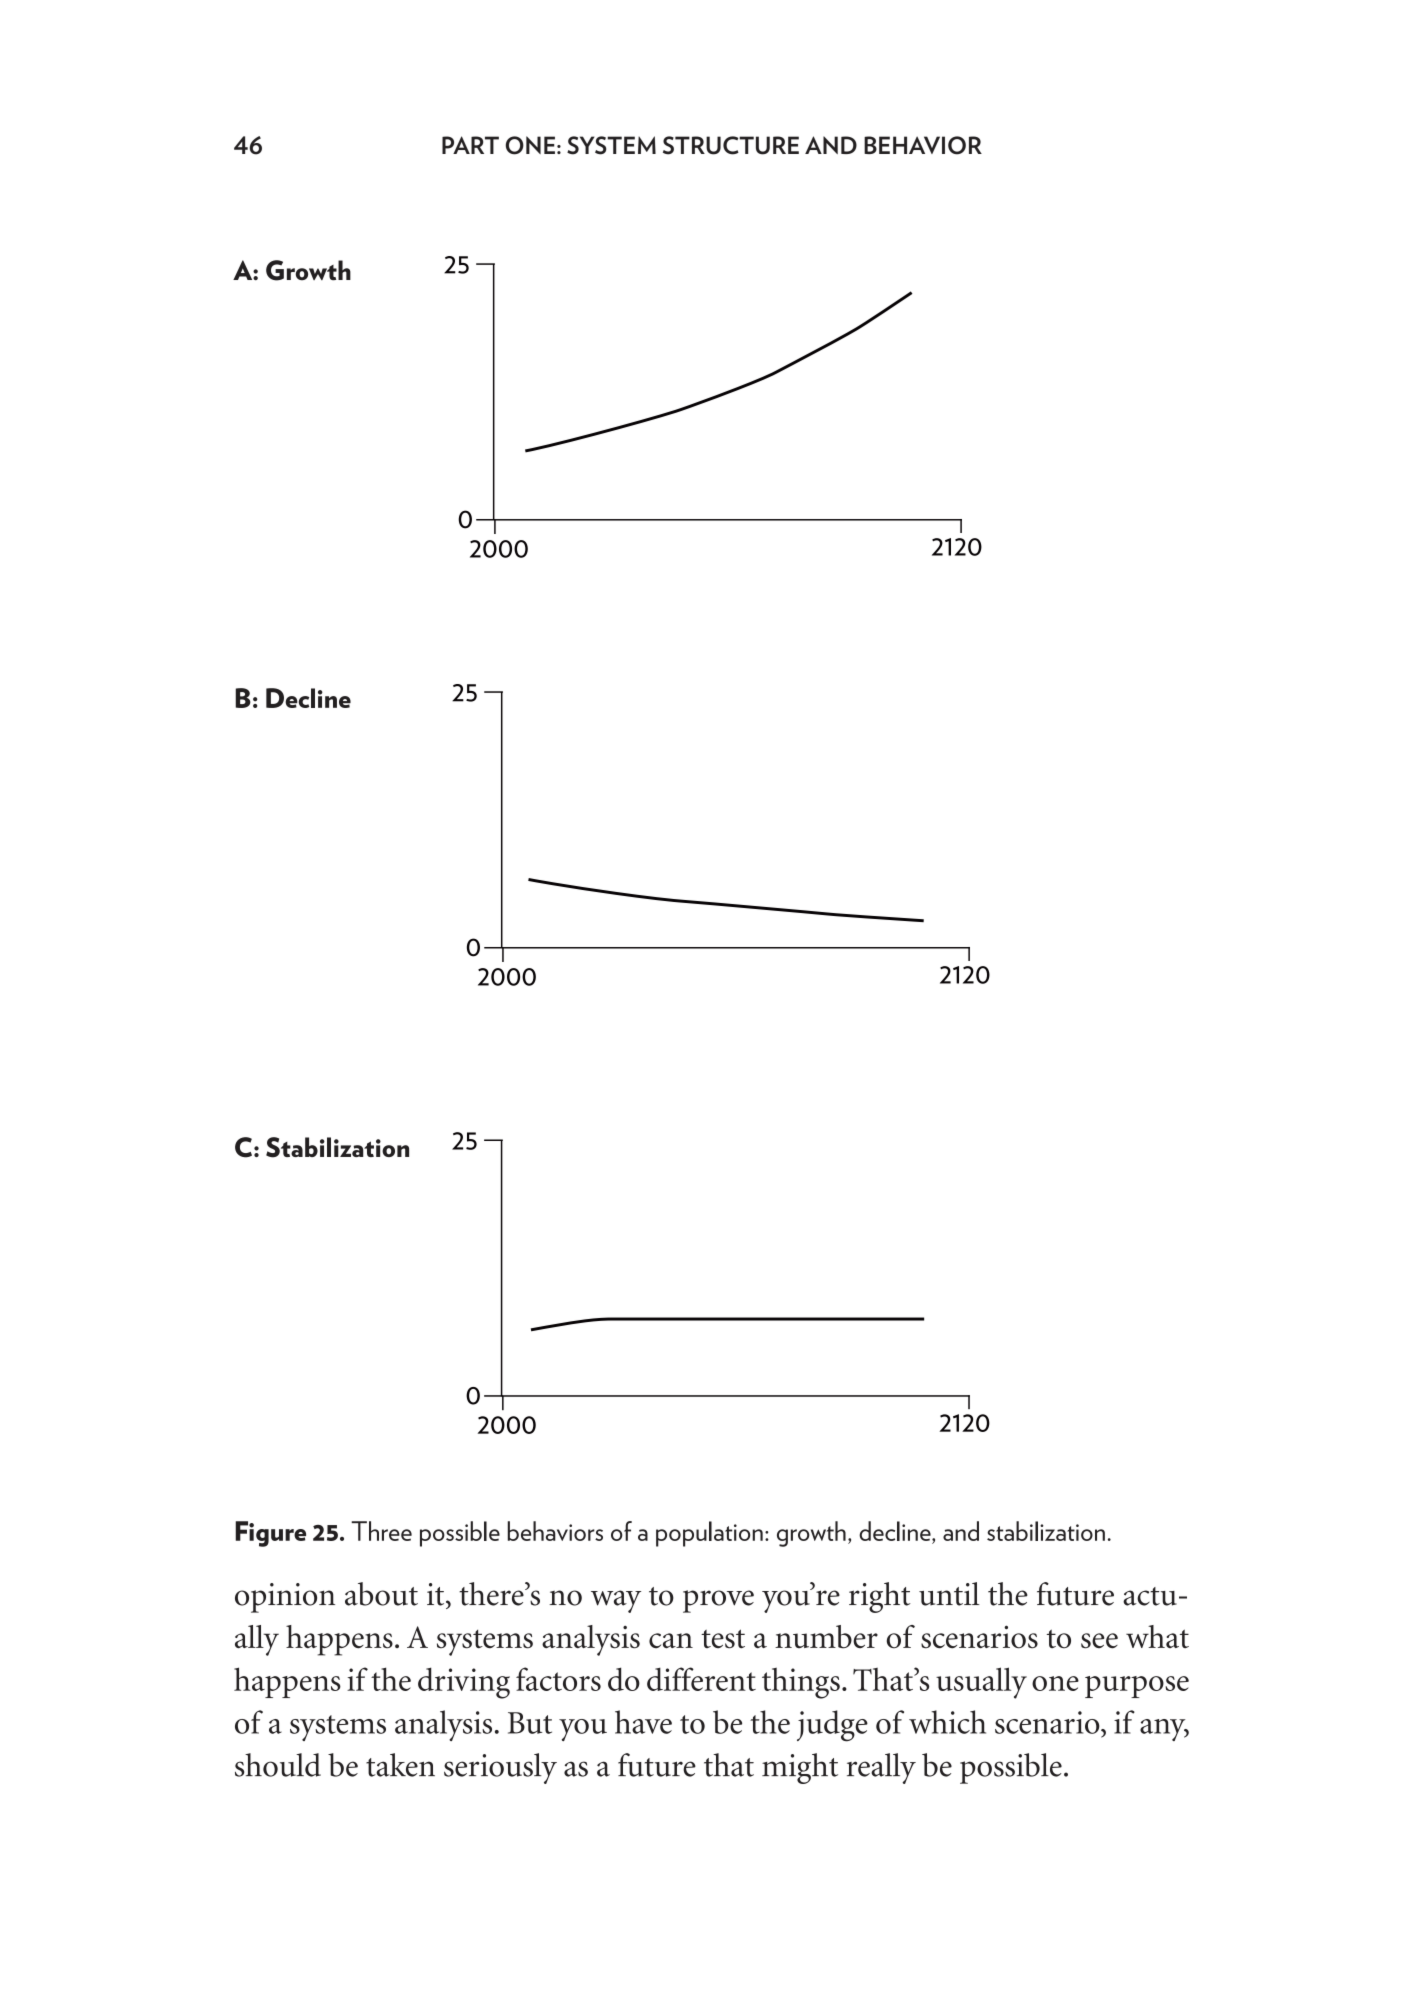 This document has height=2006, width=1417. I want to click on population, so click(709, 1534).
